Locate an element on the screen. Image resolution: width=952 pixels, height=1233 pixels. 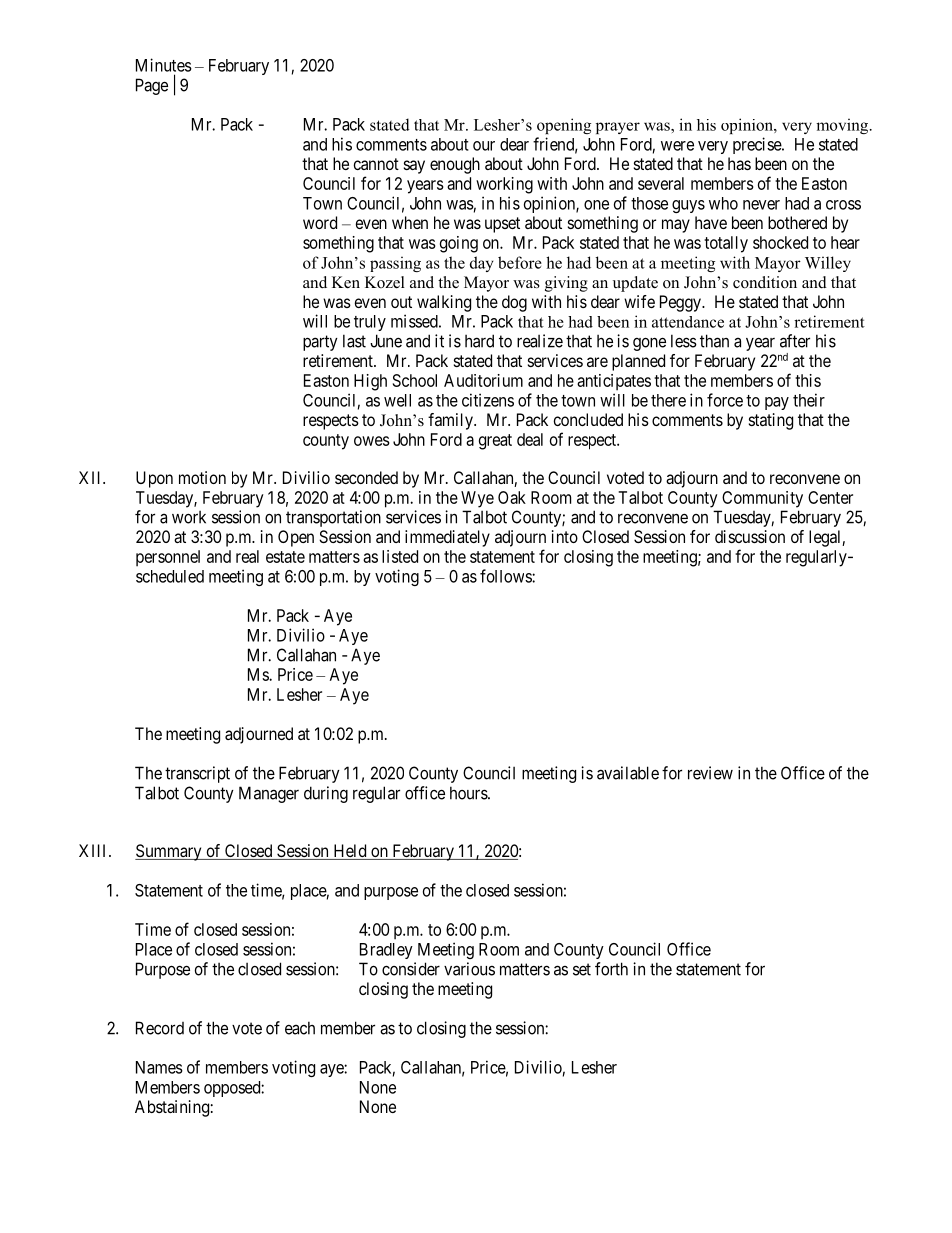
various is located at coordinates (469, 969).
